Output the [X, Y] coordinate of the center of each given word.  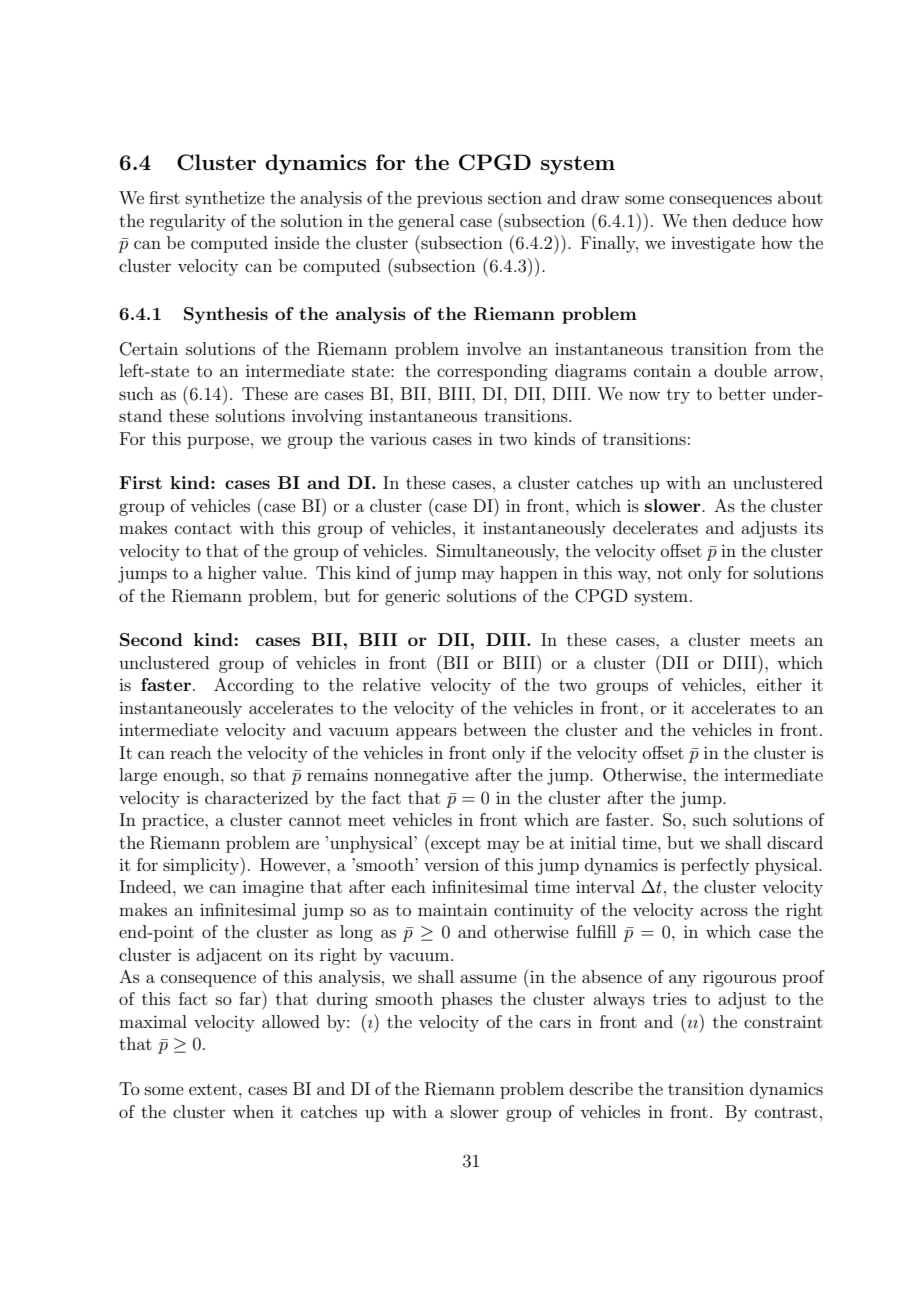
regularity [188, 222]
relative [392, 684]
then [710, 220]
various [398, 438]
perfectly [715, 866]
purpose [218, 442]
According [254, 686]
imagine [273, 888]
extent [213, 1089]
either [779, 684]
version [451, 864]
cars [555, 1023]
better [742, 393]
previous [449, 199]
